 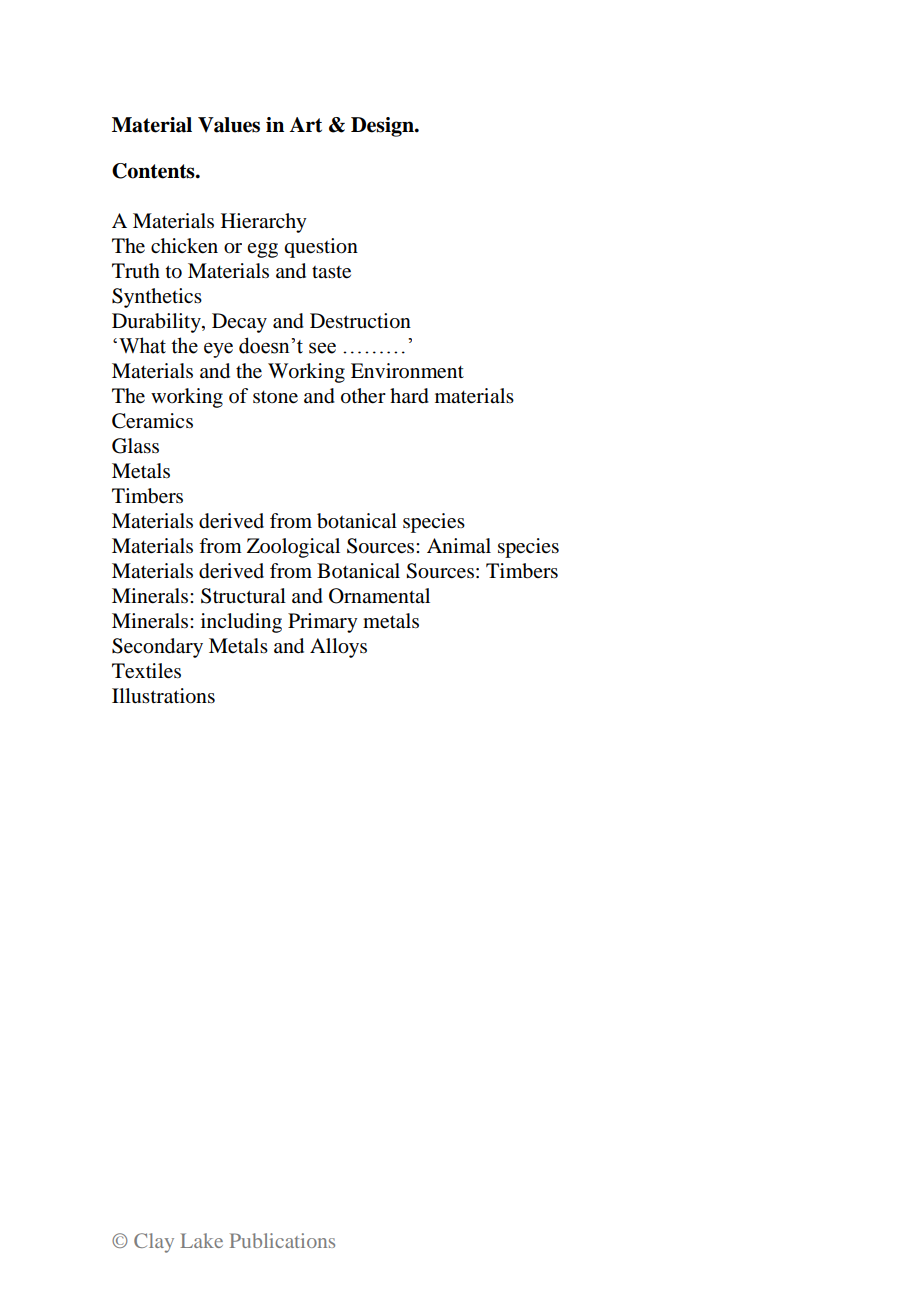 What do you see at coordinates (154, 171) in the document?
I see `Contents` at bounding box center [154, 171].
